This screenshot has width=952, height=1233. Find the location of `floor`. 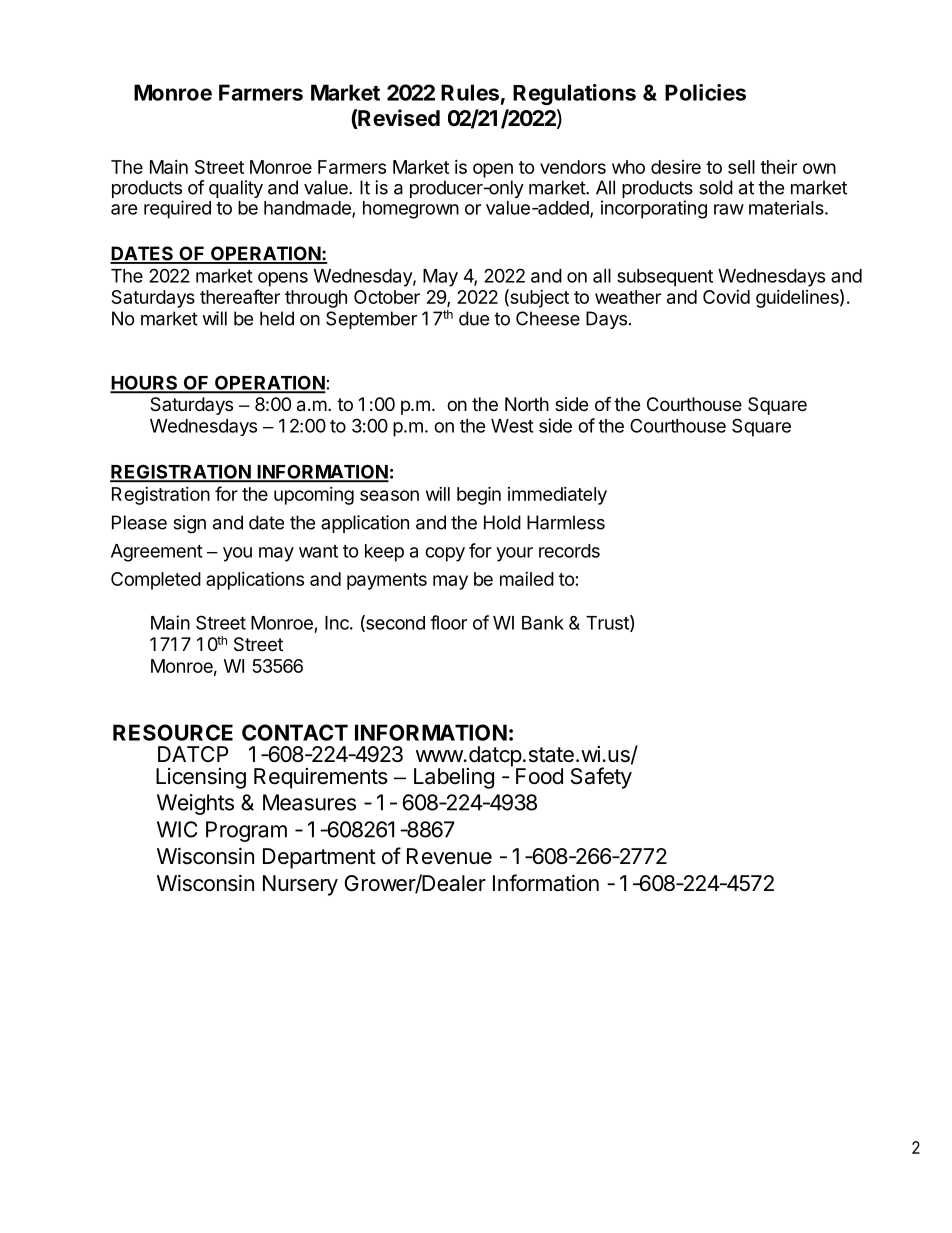

floor is located at coordinates (448, 622).
